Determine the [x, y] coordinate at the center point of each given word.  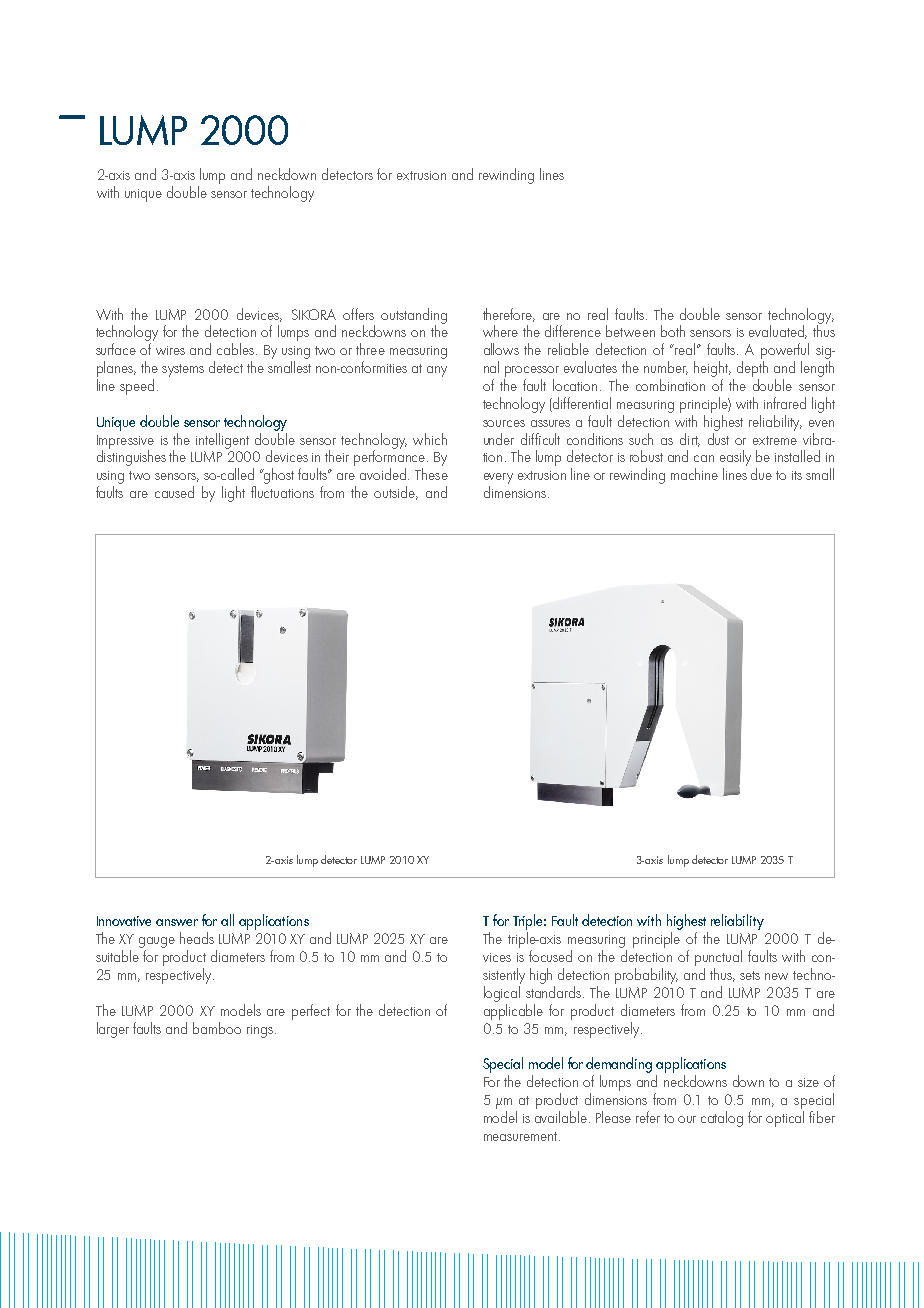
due [761, 474]
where [500, 331]
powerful [785, 351]
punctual [718, 958]
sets [750, 975]
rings [261, 1031]
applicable [513, 1012]
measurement [522, 1136]
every [498, 478]
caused [174, 492]
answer [177, 922]
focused [550, 956]
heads [197, 938]
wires [170, 350]
